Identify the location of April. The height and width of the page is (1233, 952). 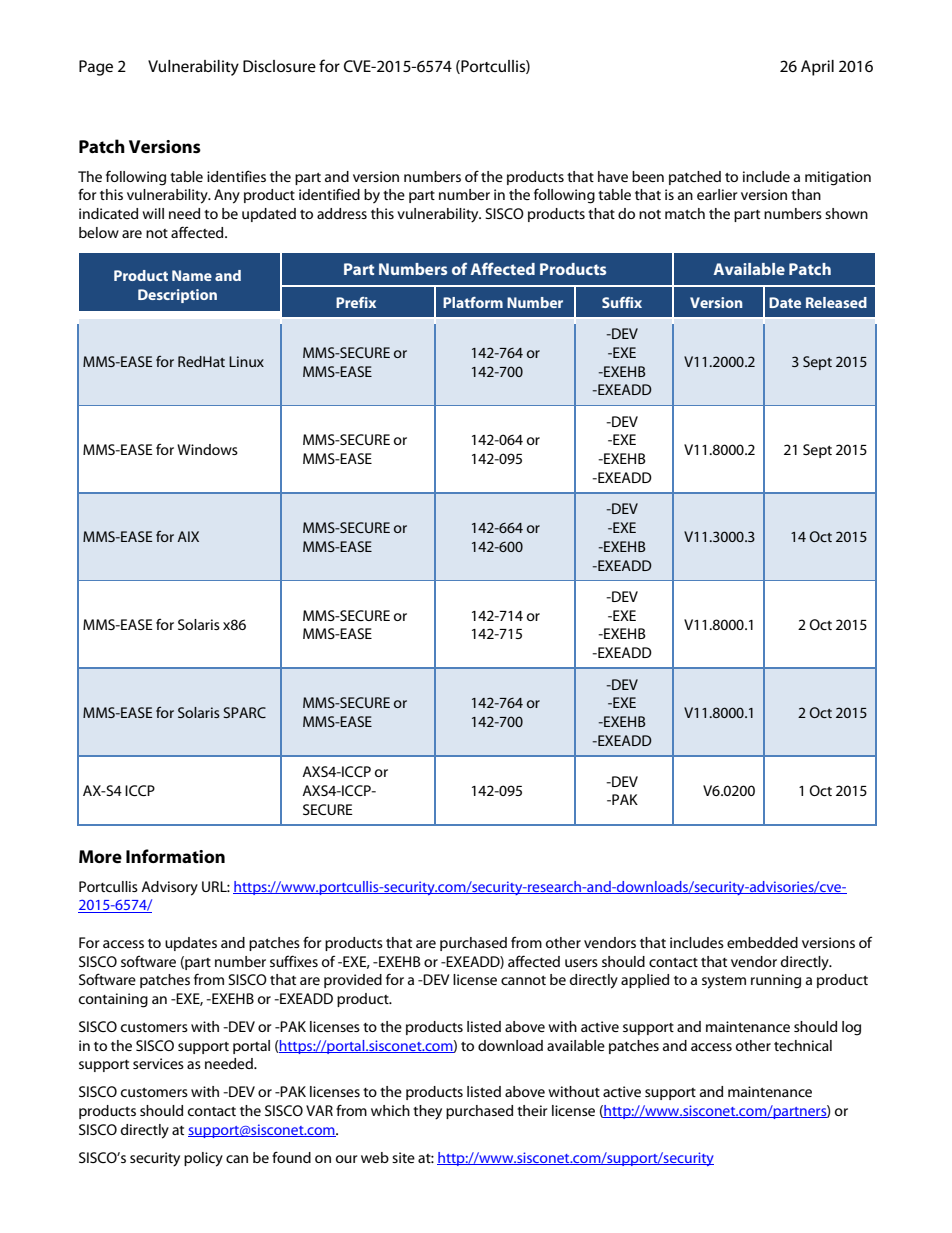
(817, 68).
